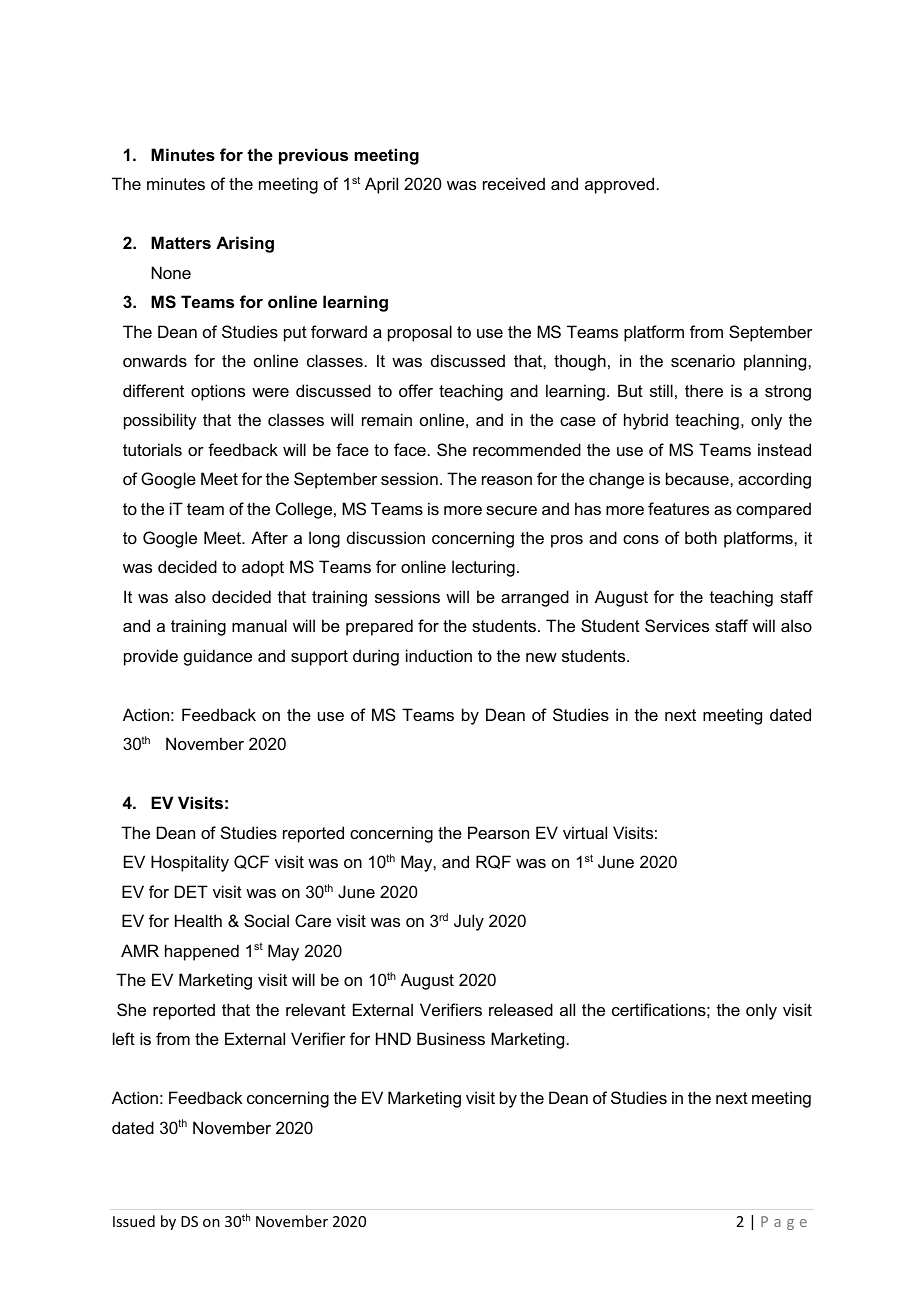 Image resolution: width=924 pixels, height=1308 pixels. Describe the element at coordinates (514, 183) in the screenshot. I see `received` at that location.
